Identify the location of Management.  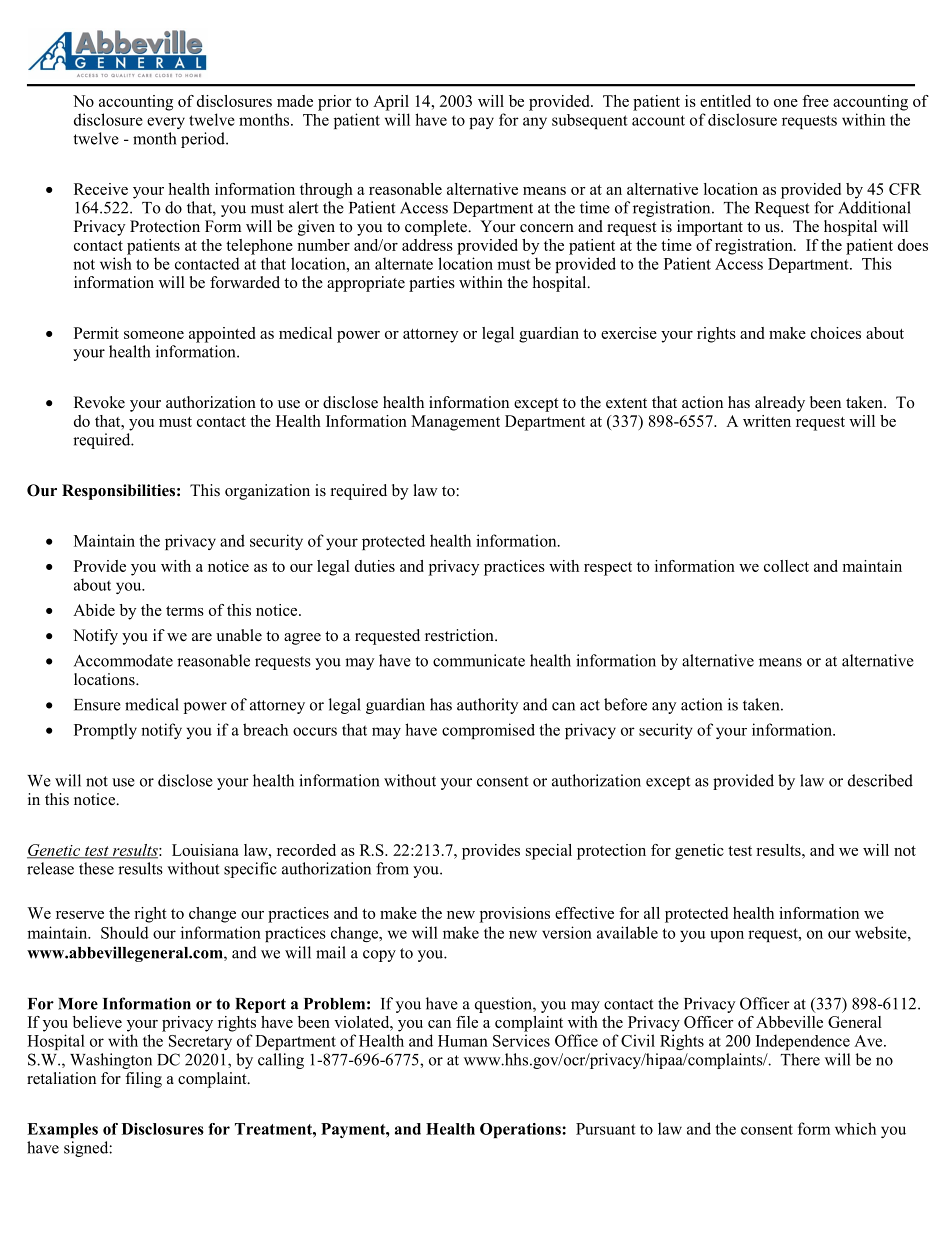
(455, 423).
